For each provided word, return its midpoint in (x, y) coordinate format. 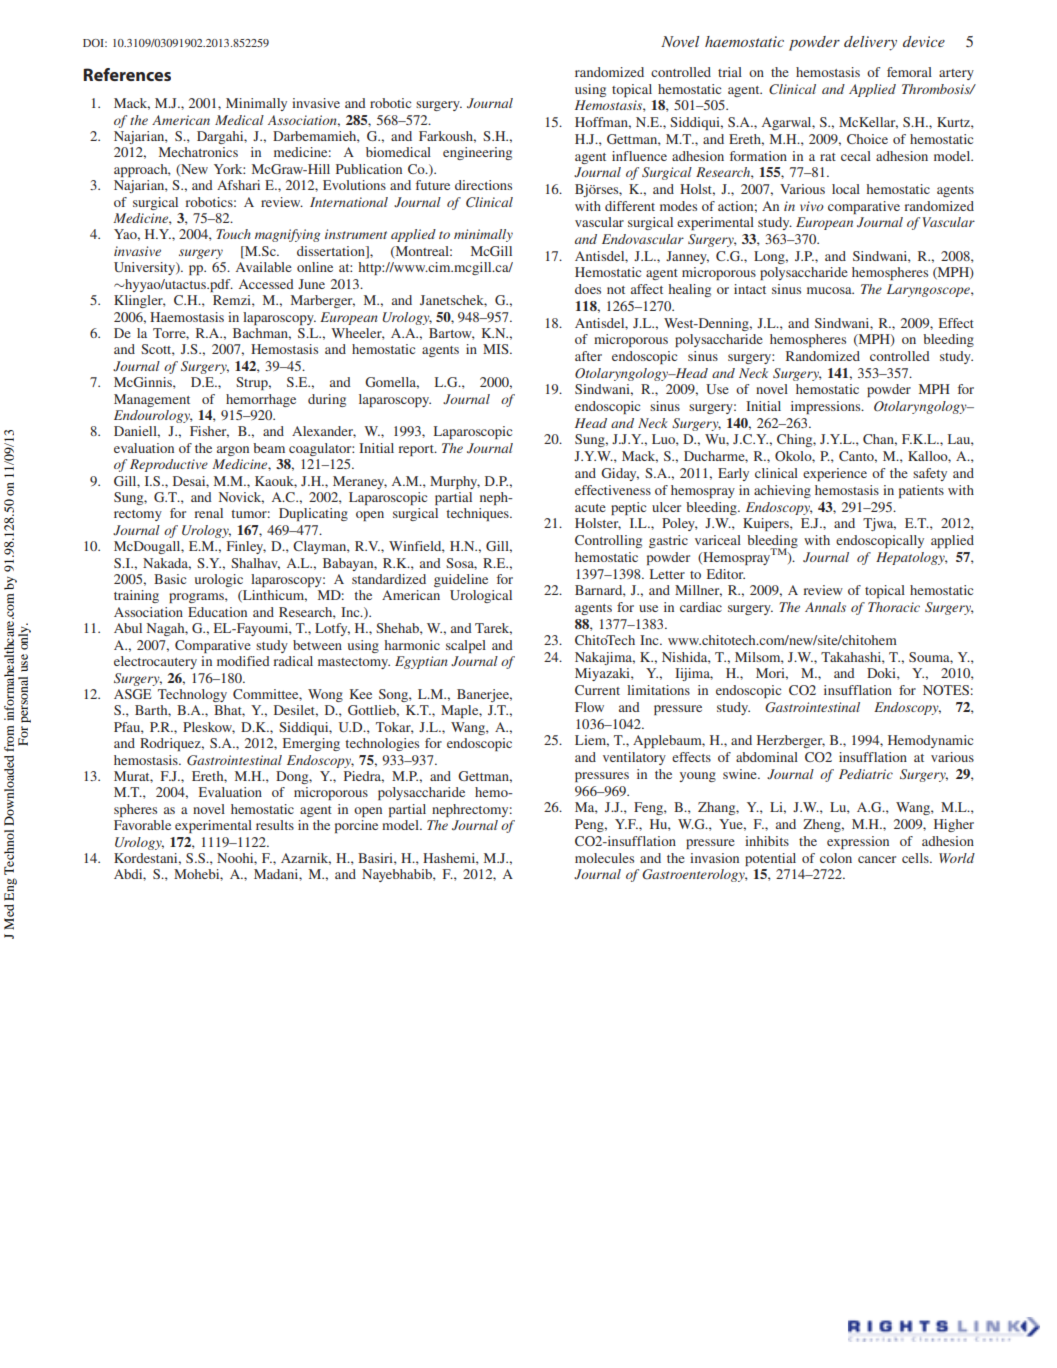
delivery (870, 43)
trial (730, 72)
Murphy (455, 482)
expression (858, 842)
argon (233, 451)
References (127, 74)
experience (835, 474)
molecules (604, 858)
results (275, 825)
